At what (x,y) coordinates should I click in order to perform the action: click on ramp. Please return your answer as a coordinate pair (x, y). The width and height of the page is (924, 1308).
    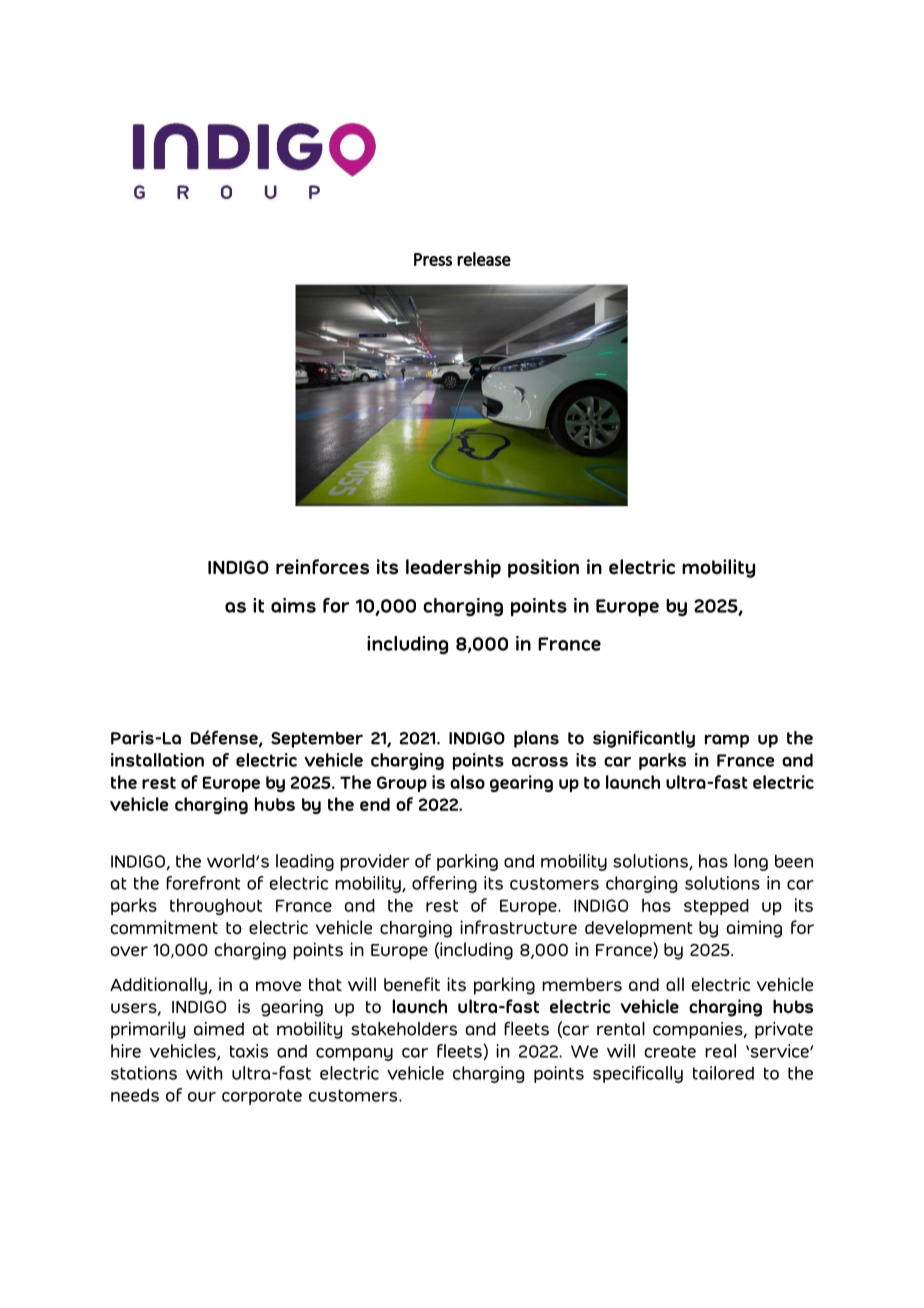
    Looking at the image, I should click on (727, 741).
